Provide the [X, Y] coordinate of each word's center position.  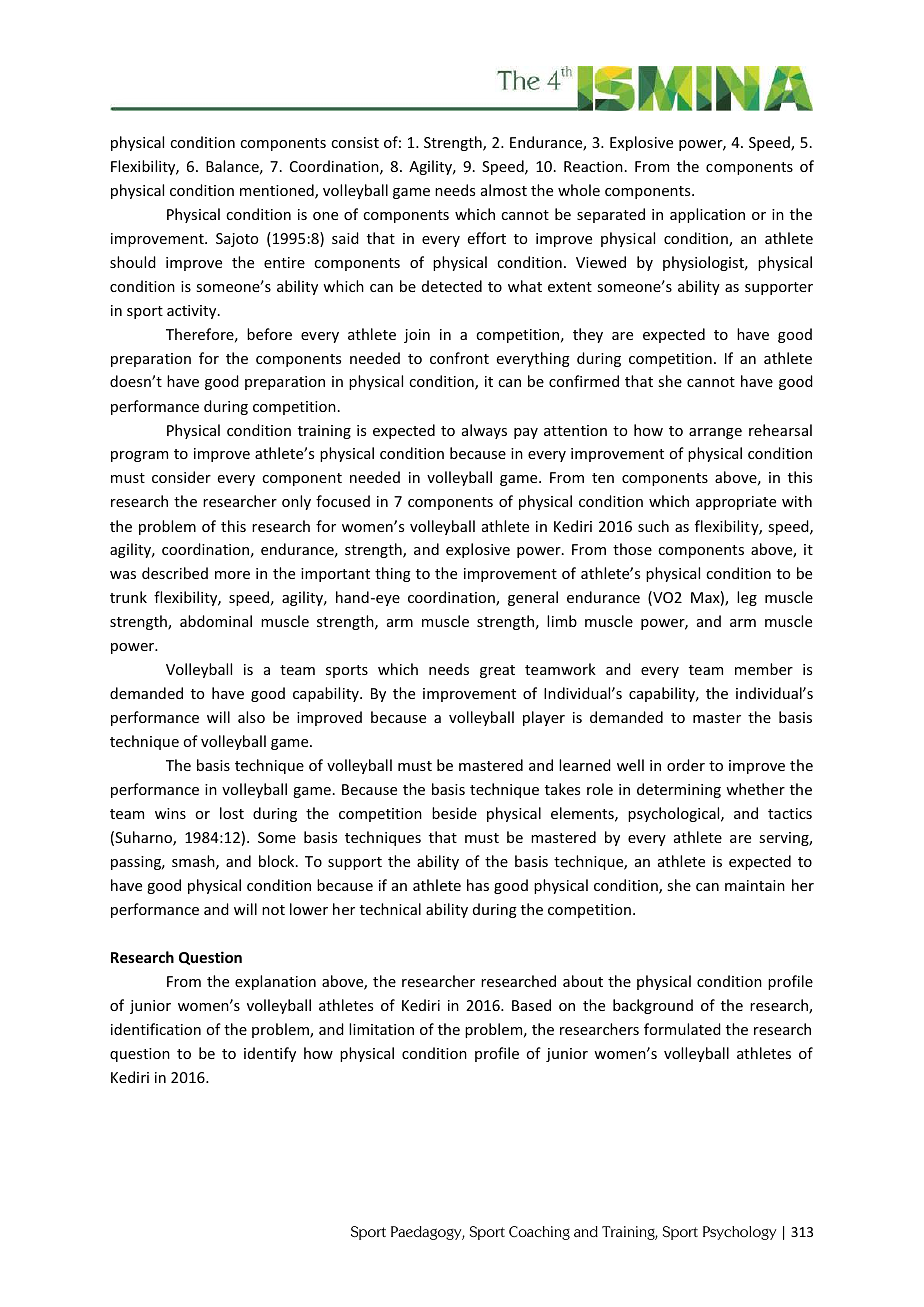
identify [270, 1054]
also [251, 717]
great [497, 671]
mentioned [278, 191]
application [707, 215]
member [764, 669]
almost [504, 190]
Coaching [539, 1233]
